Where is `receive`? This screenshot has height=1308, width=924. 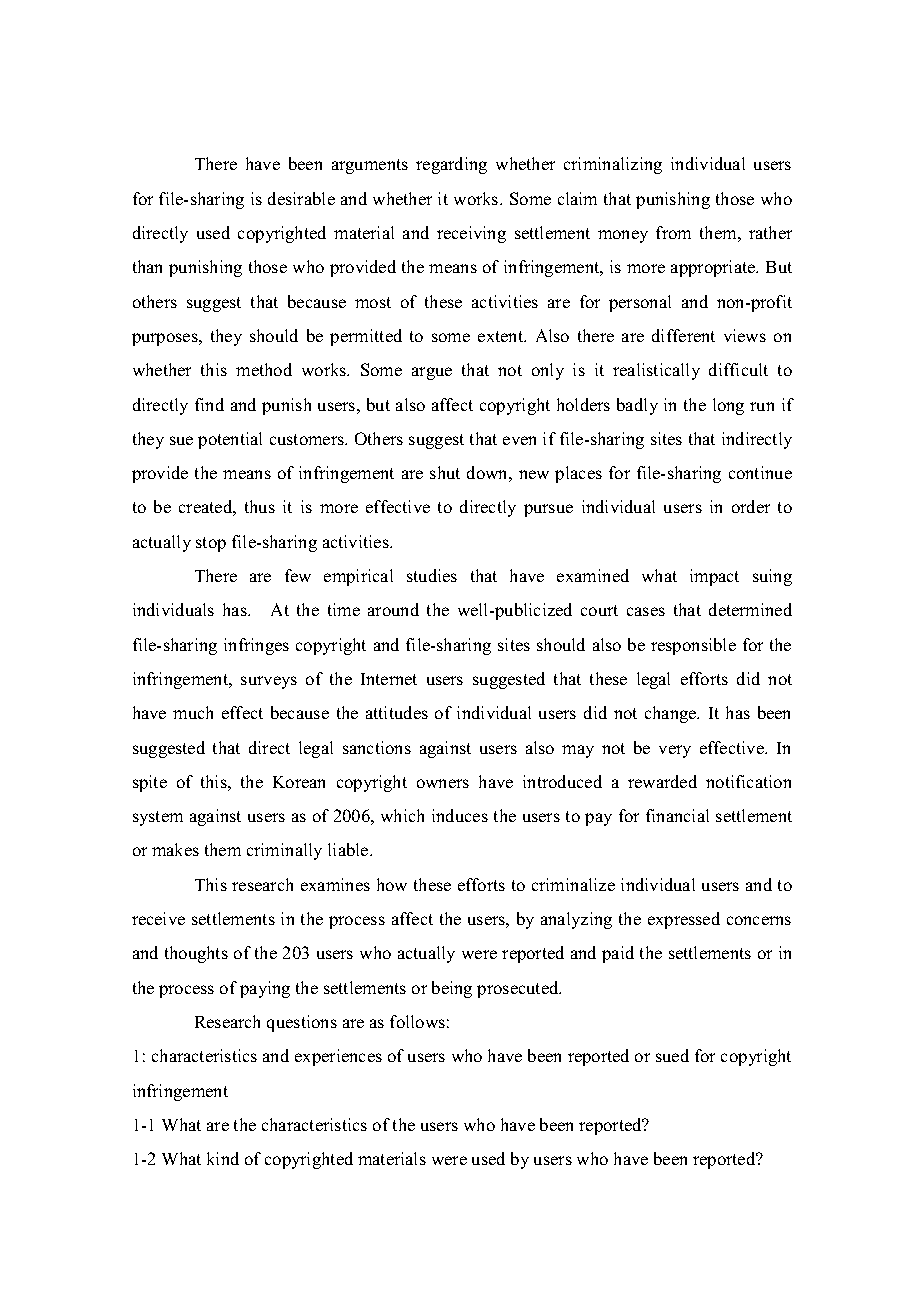 receive is located at coordinates (158, 918).
